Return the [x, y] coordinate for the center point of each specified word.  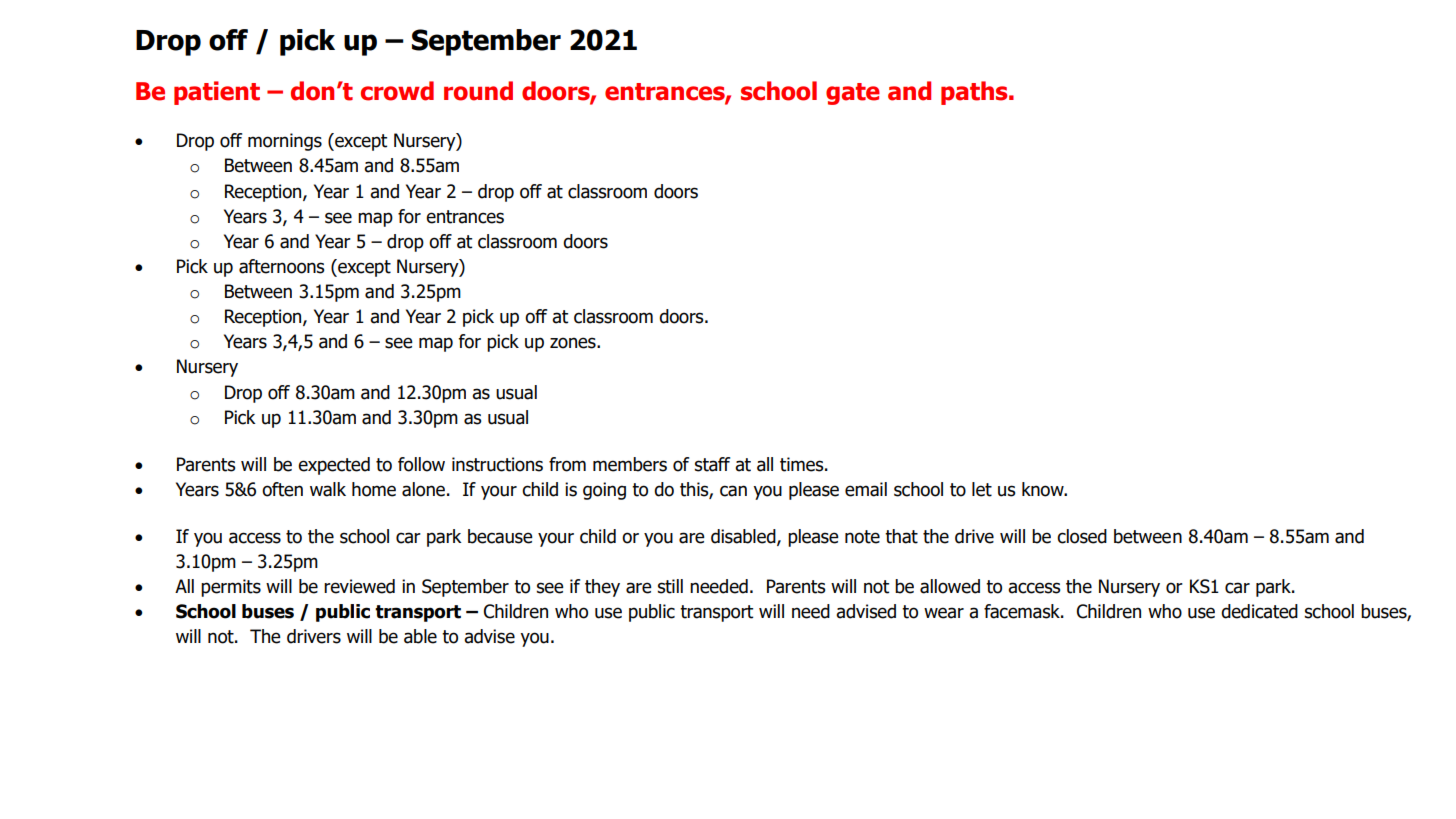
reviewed [359, 586]
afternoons [281, 266]
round [478, 91]
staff [712, 464]
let [982, 489]
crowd [397, 91]
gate [853, 94]
